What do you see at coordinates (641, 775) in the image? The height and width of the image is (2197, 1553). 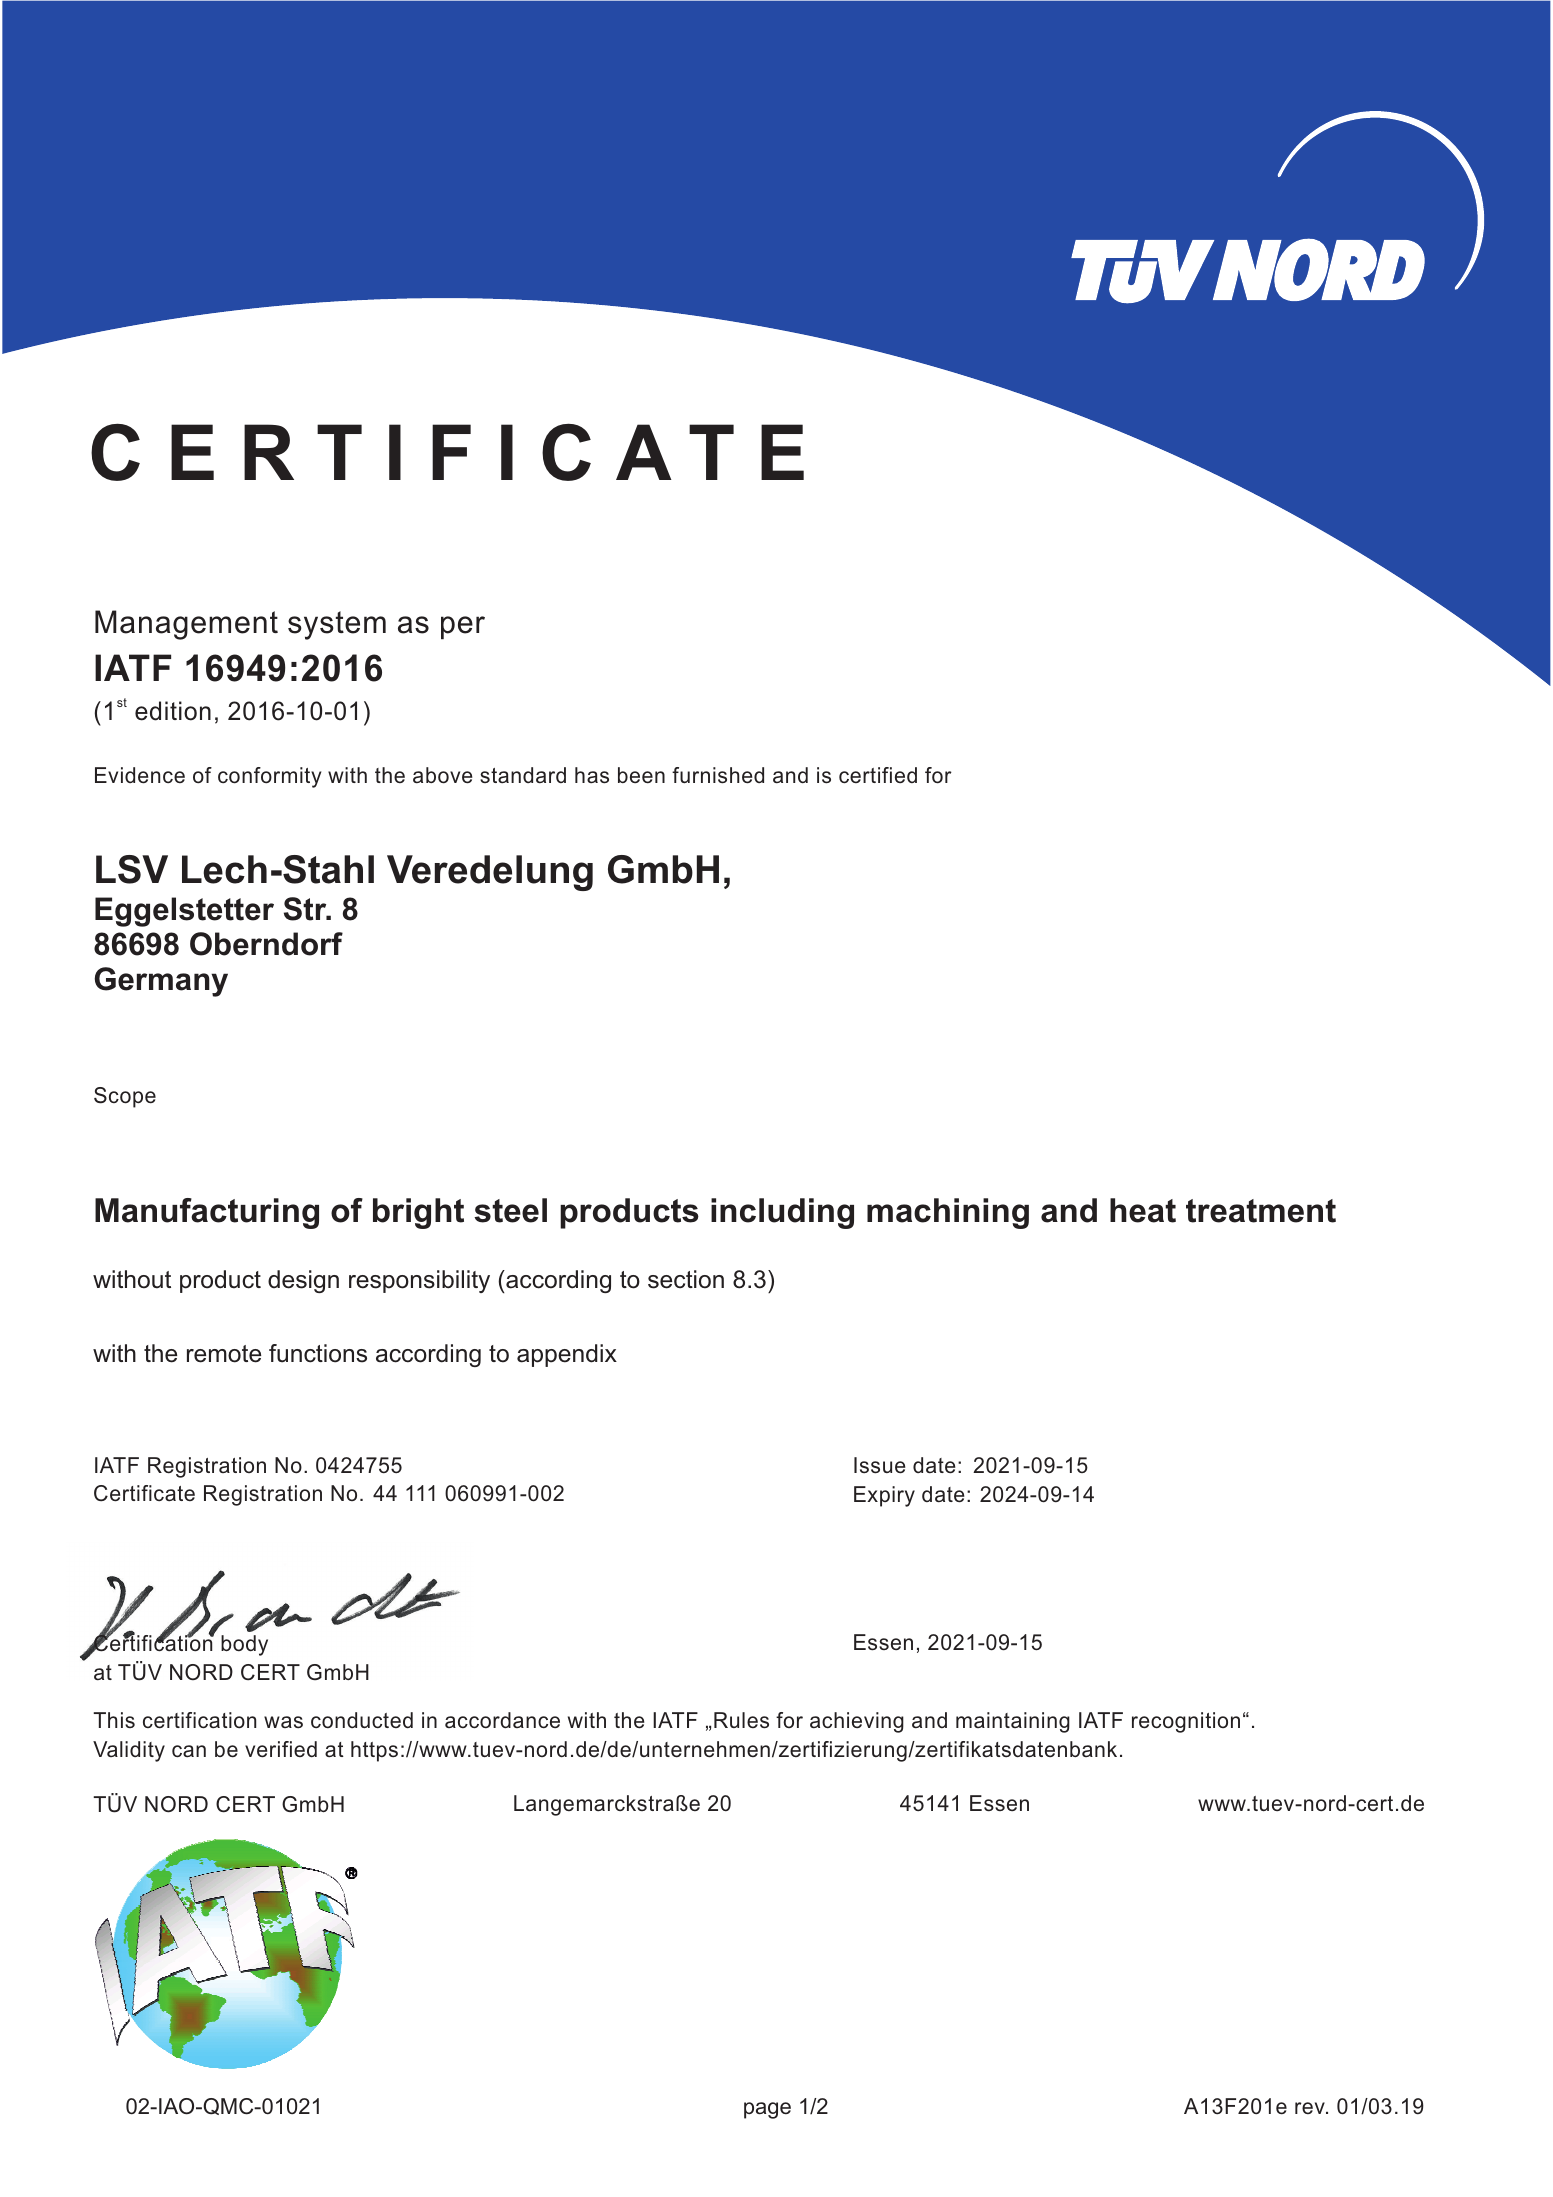 I see `been` at bounding box center [641, 775].
